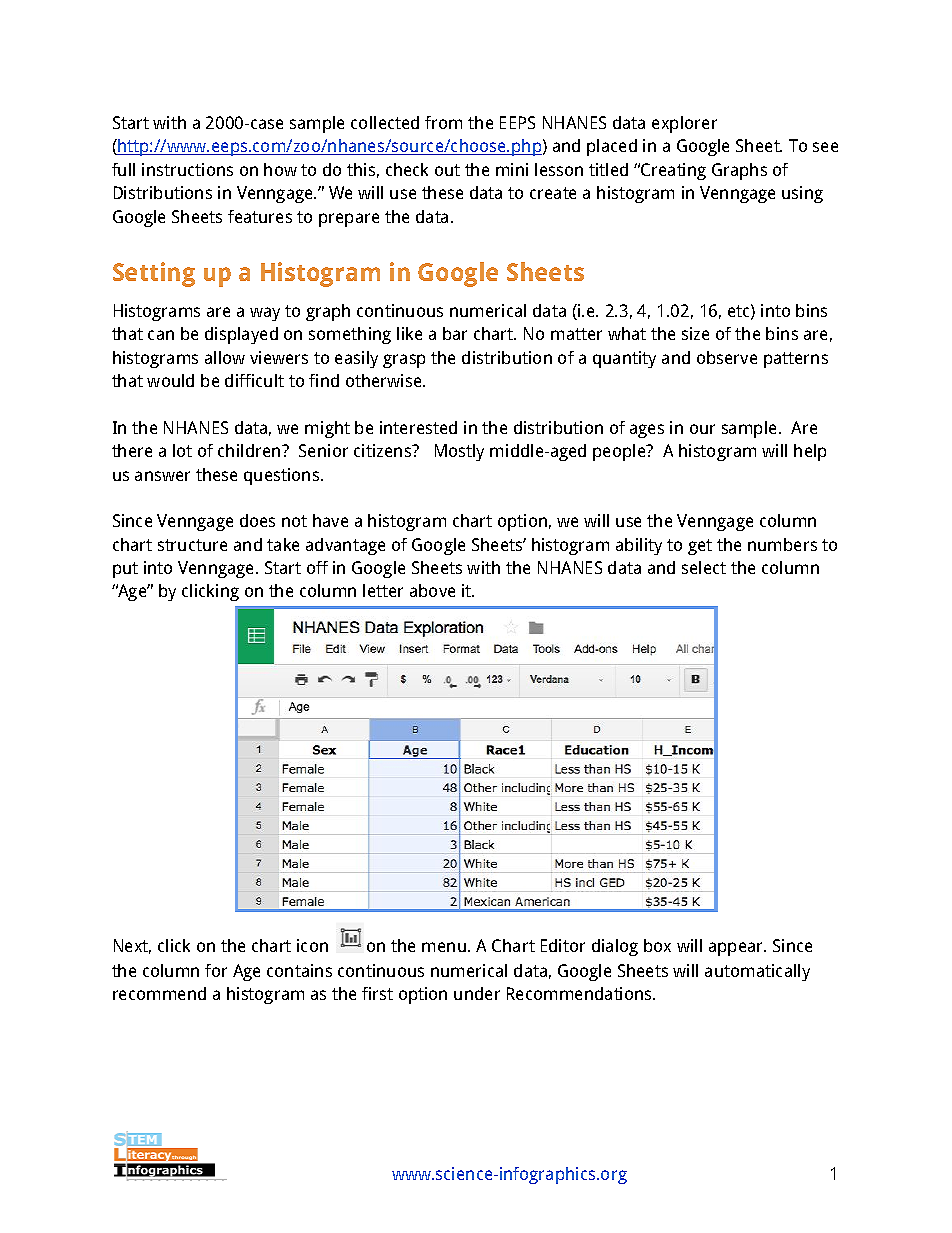 The width and height of the screenshot is (952, 1233). I want to click on automatically, so click(757, 972).
